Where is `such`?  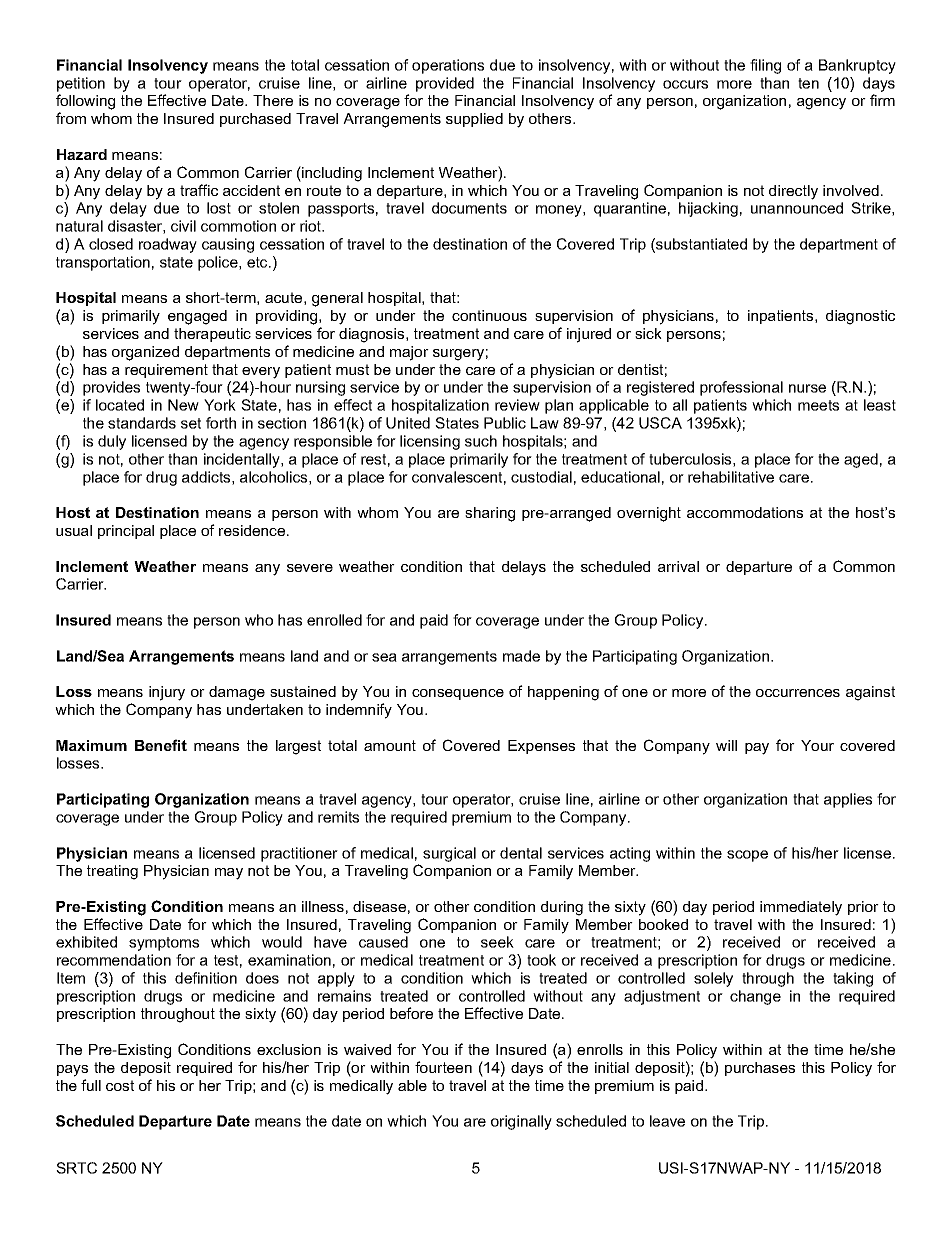
such is located at coordinates (481, 441).
